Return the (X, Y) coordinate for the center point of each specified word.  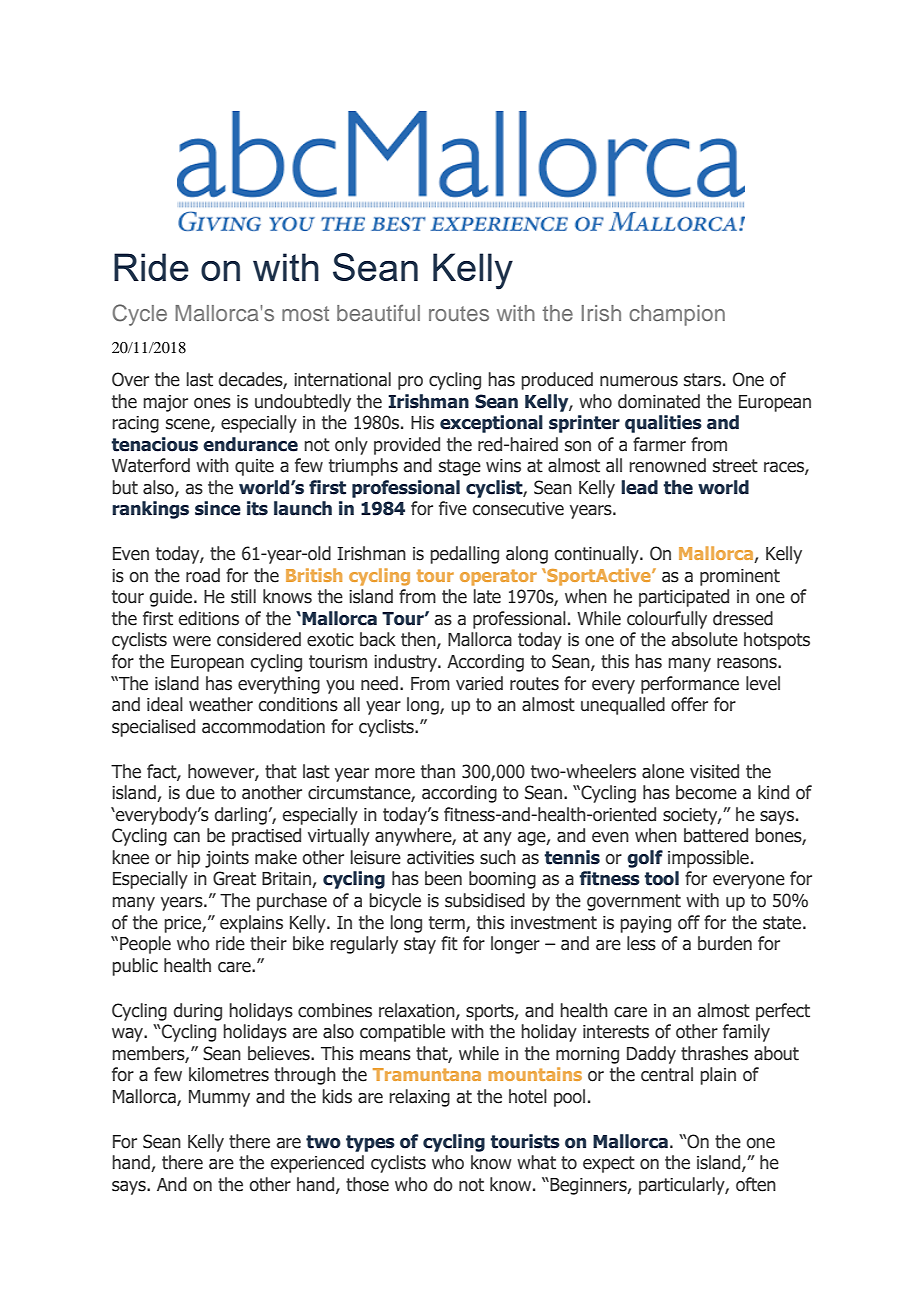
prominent (740, 577)
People (145, 945)
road (203, 575)
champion (677, 315)
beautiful (378, 313)
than (438, 771)
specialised (153, 728)
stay (420, 945)
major (165, 403)
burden (725, 943)
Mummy (219, 1098)
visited (714, 771)
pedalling (464, 555)
